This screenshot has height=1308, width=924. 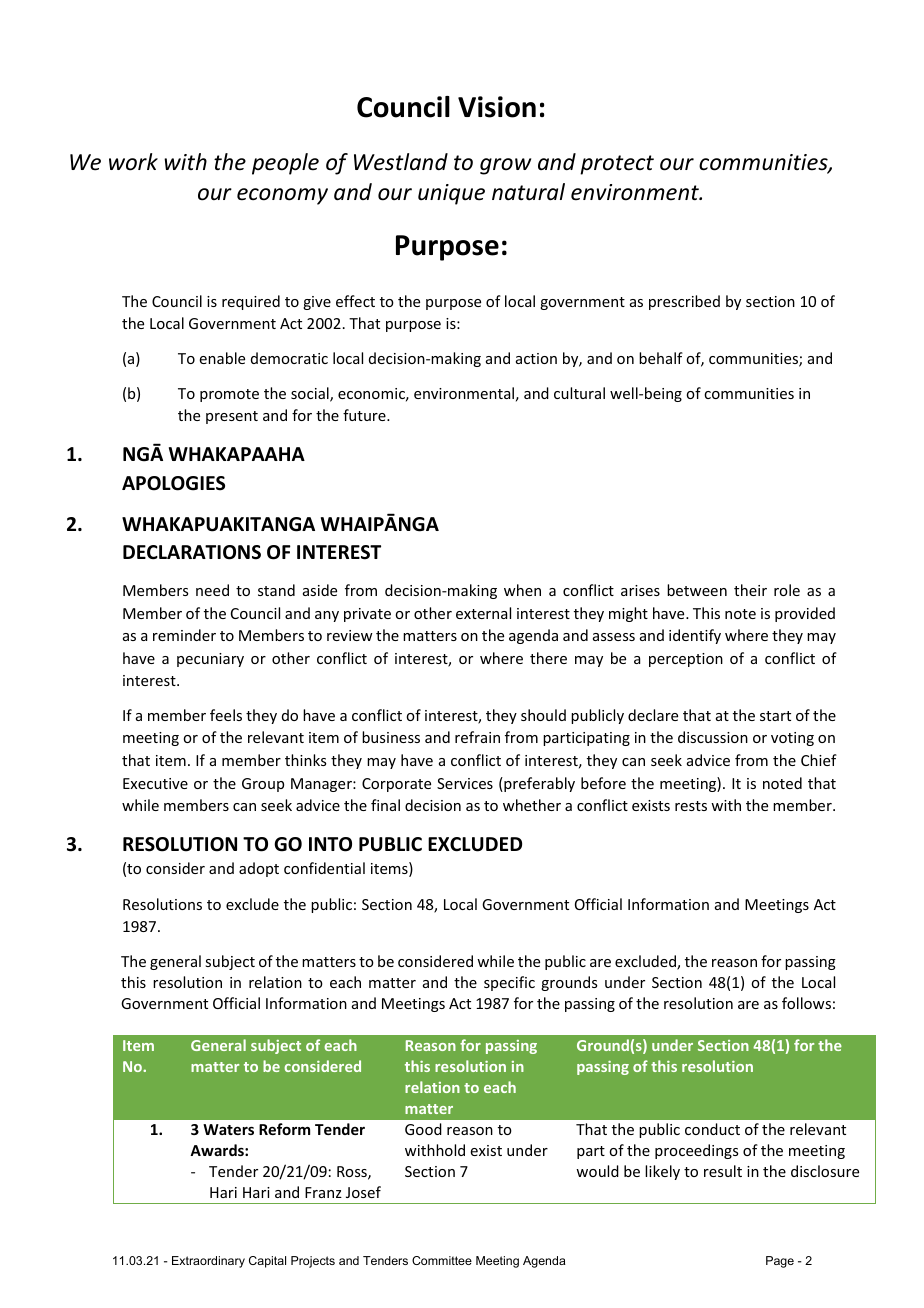 I want to click on their, so click(x=750, y=590).
